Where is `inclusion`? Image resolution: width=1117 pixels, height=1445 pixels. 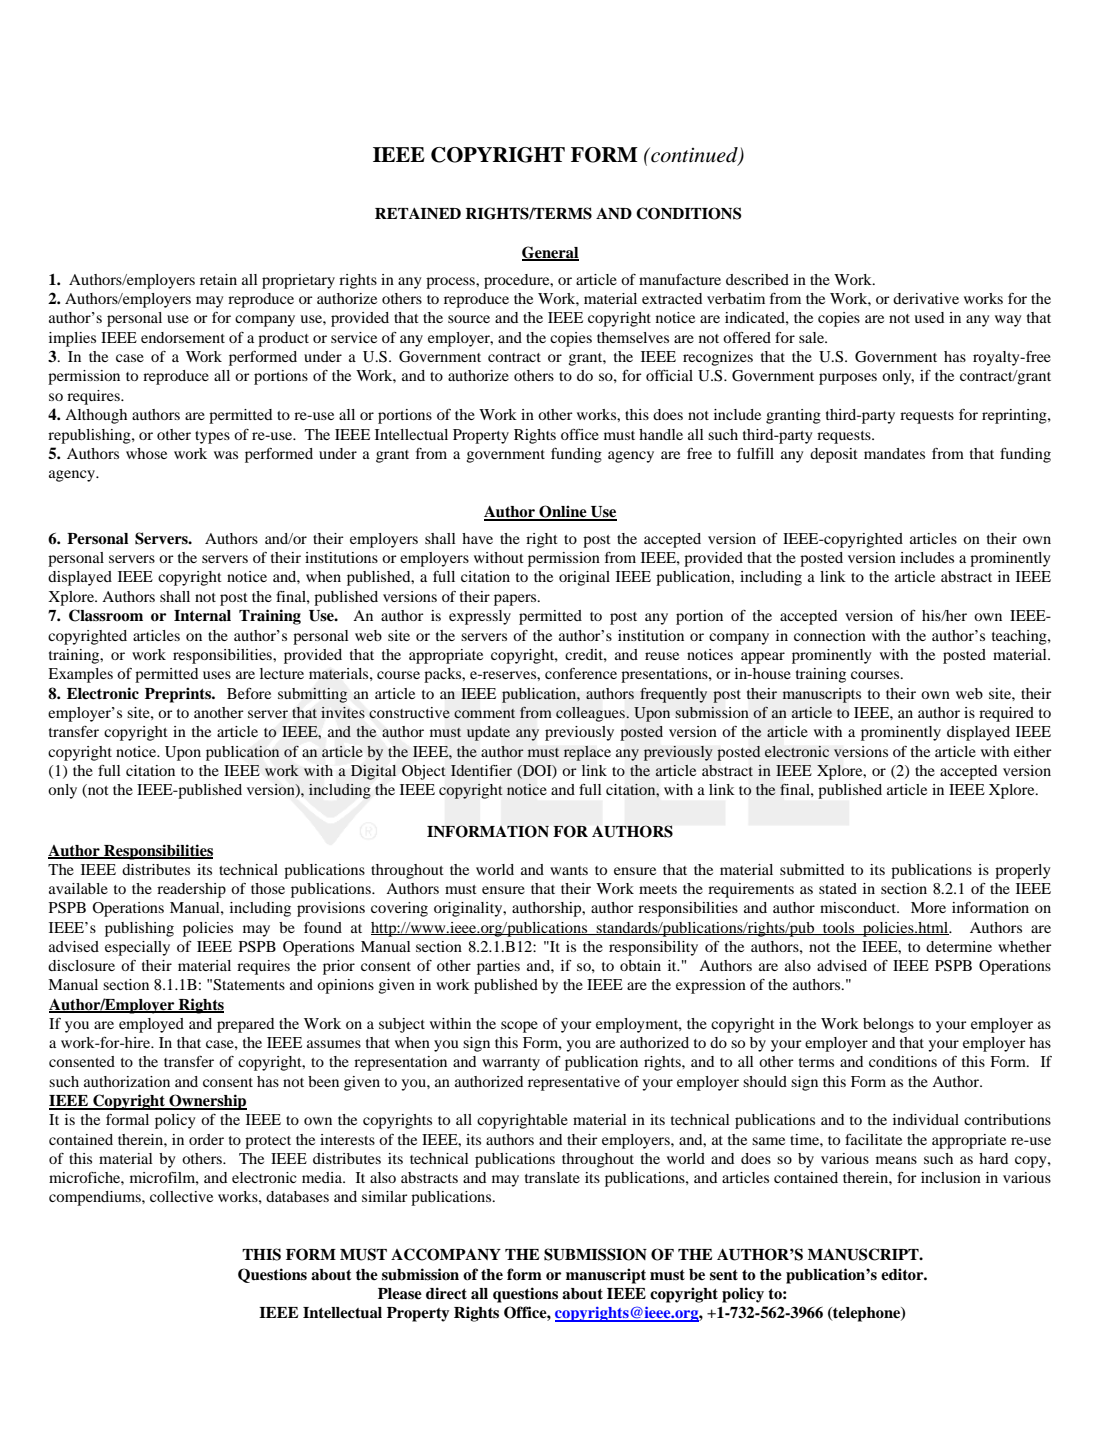
inclusion is located at coordinates (951, 1177).
